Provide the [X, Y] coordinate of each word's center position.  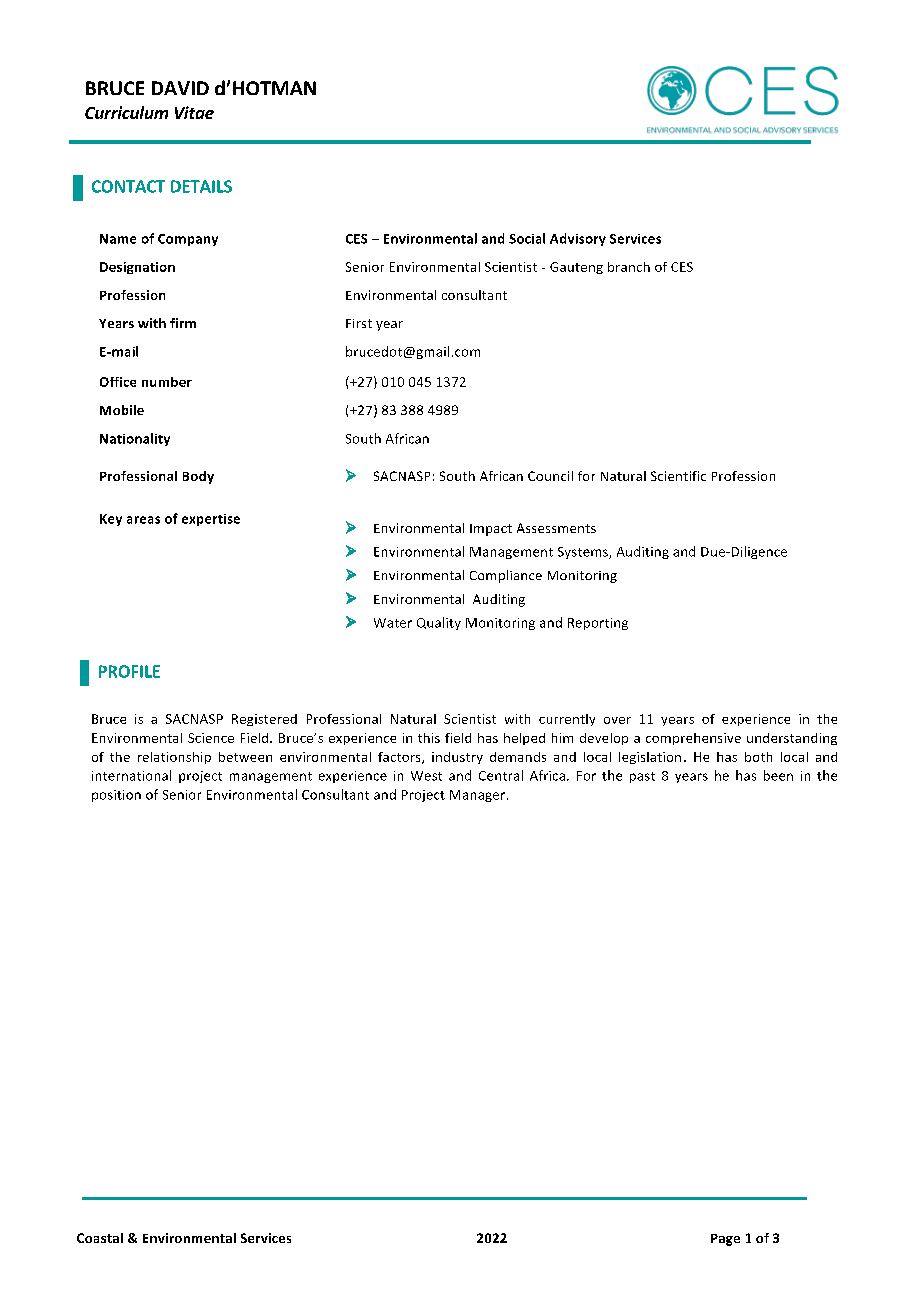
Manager [479, 796]
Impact [491, 530]
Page [725, 1240]
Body [198, 477]
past [642, 777]
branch [629, 267]
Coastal [100, 1238]
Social [527, 238]
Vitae [194, 112]
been [778, 775]
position [116, 796]
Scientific [678, 476]
